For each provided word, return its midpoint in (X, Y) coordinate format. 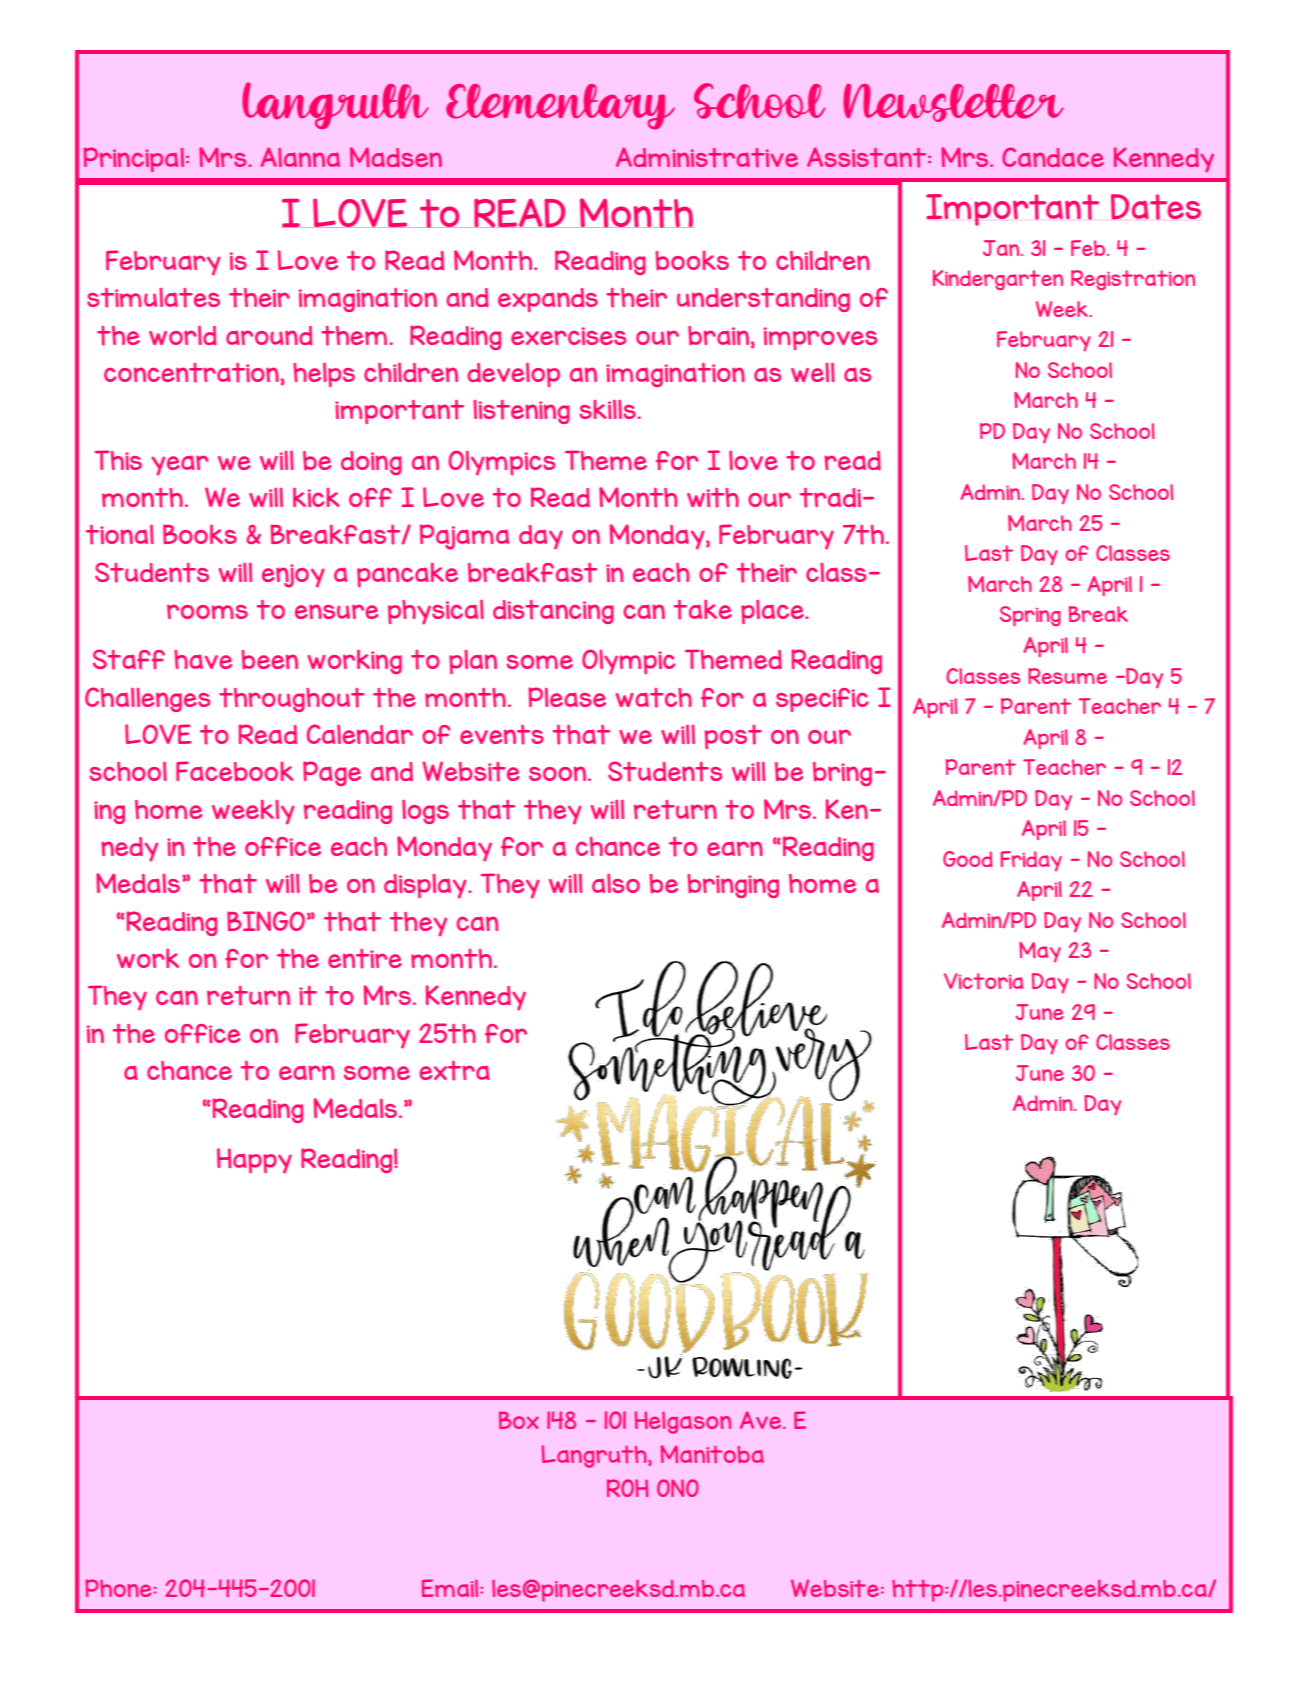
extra (455, 1071)
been (270, 659)
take (703, 609)
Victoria (984, 981)
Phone (118, 1588)
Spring (1030, 616)
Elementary (560, 107)
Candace (1053, 157)
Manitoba (712, 1454)
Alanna (300, 157)
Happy (254, 1161)
